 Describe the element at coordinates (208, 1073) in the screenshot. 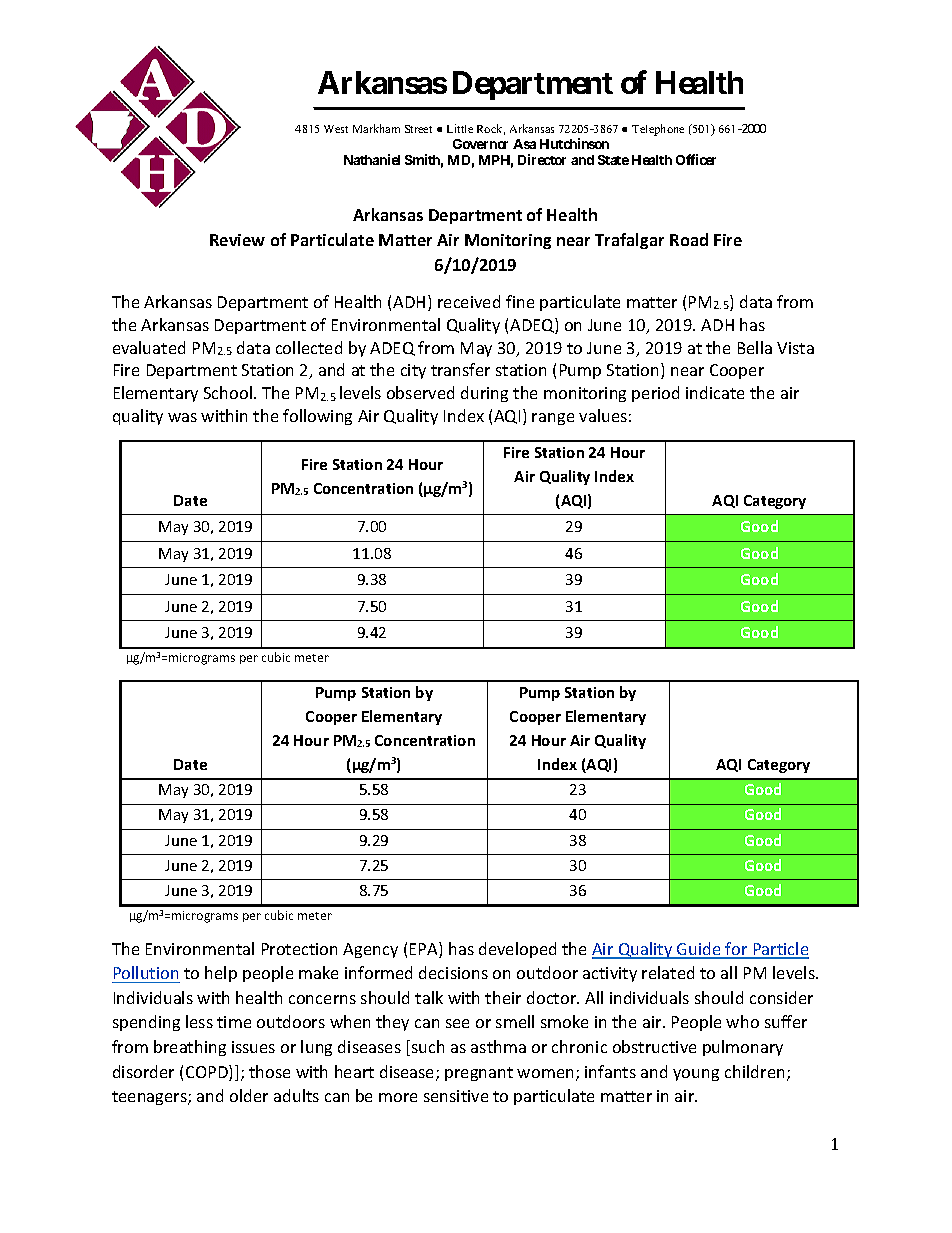

I see `COPD` at that location.
